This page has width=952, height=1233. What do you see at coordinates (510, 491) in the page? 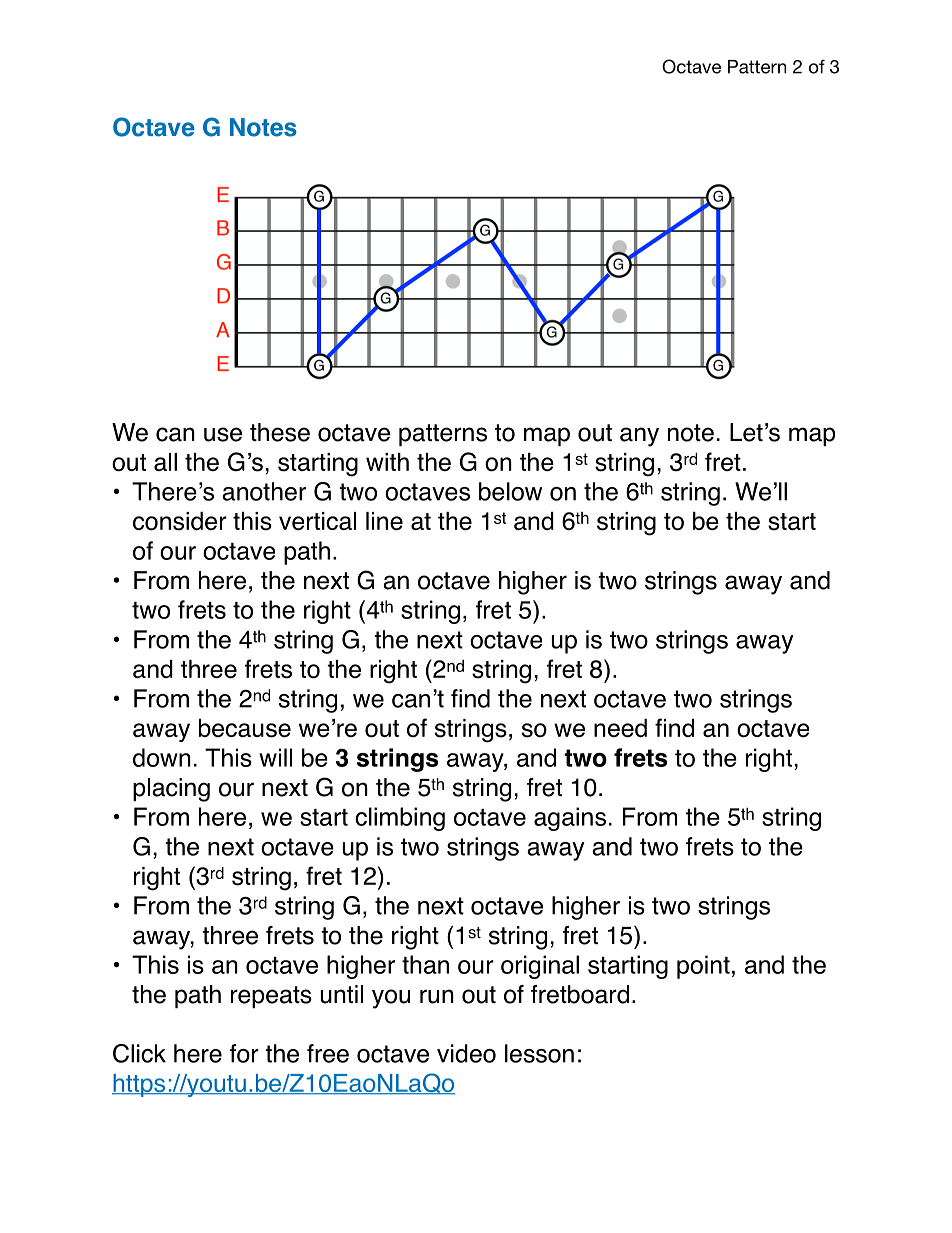
I see `below` at bounding box center [510, 491].
